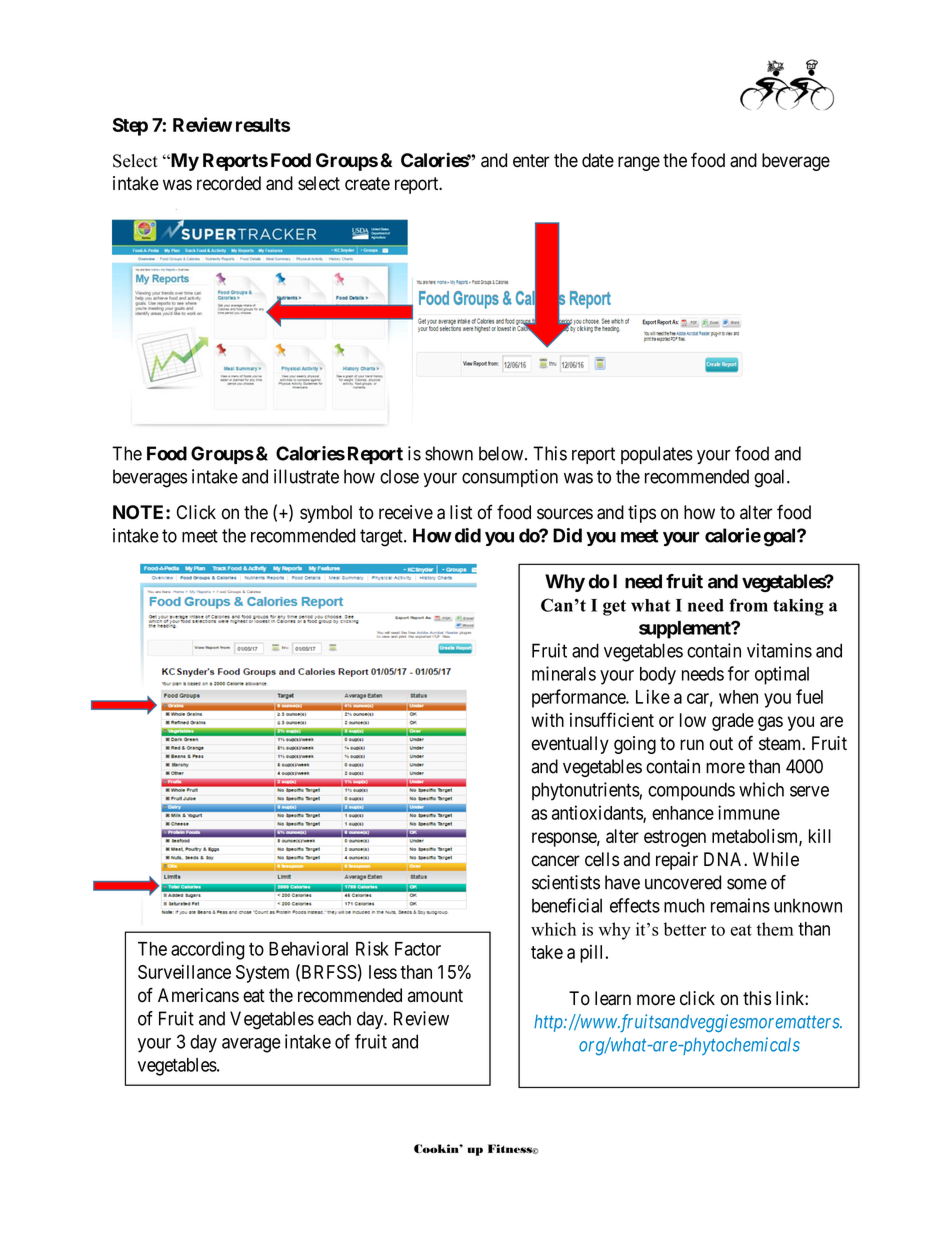  What do you see at coordinates (642, 514) in the screenshot?
I see `tips` at bounding box center [642, 514].
